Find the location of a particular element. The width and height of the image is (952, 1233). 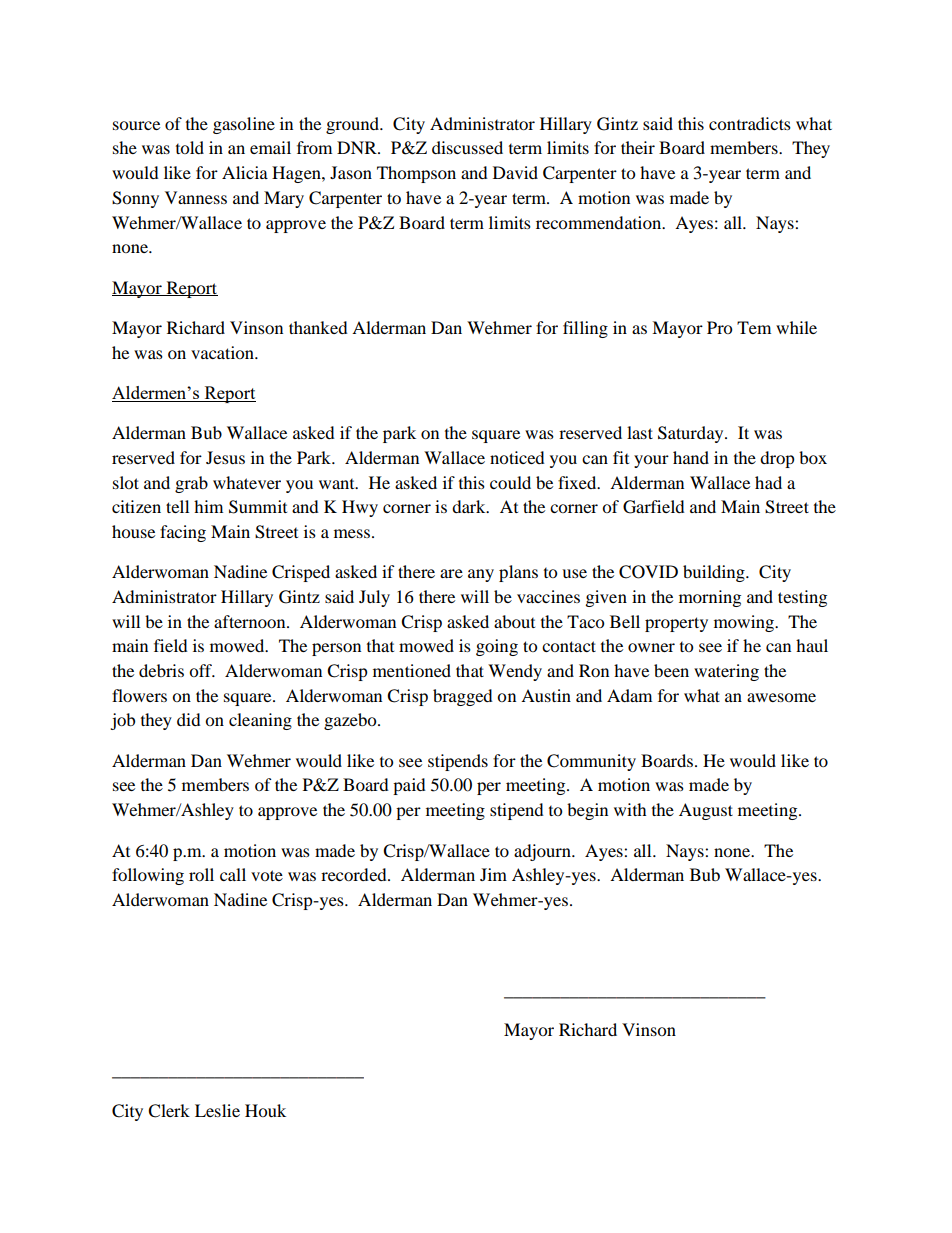

Jim is located at coordinates (493, 874).
